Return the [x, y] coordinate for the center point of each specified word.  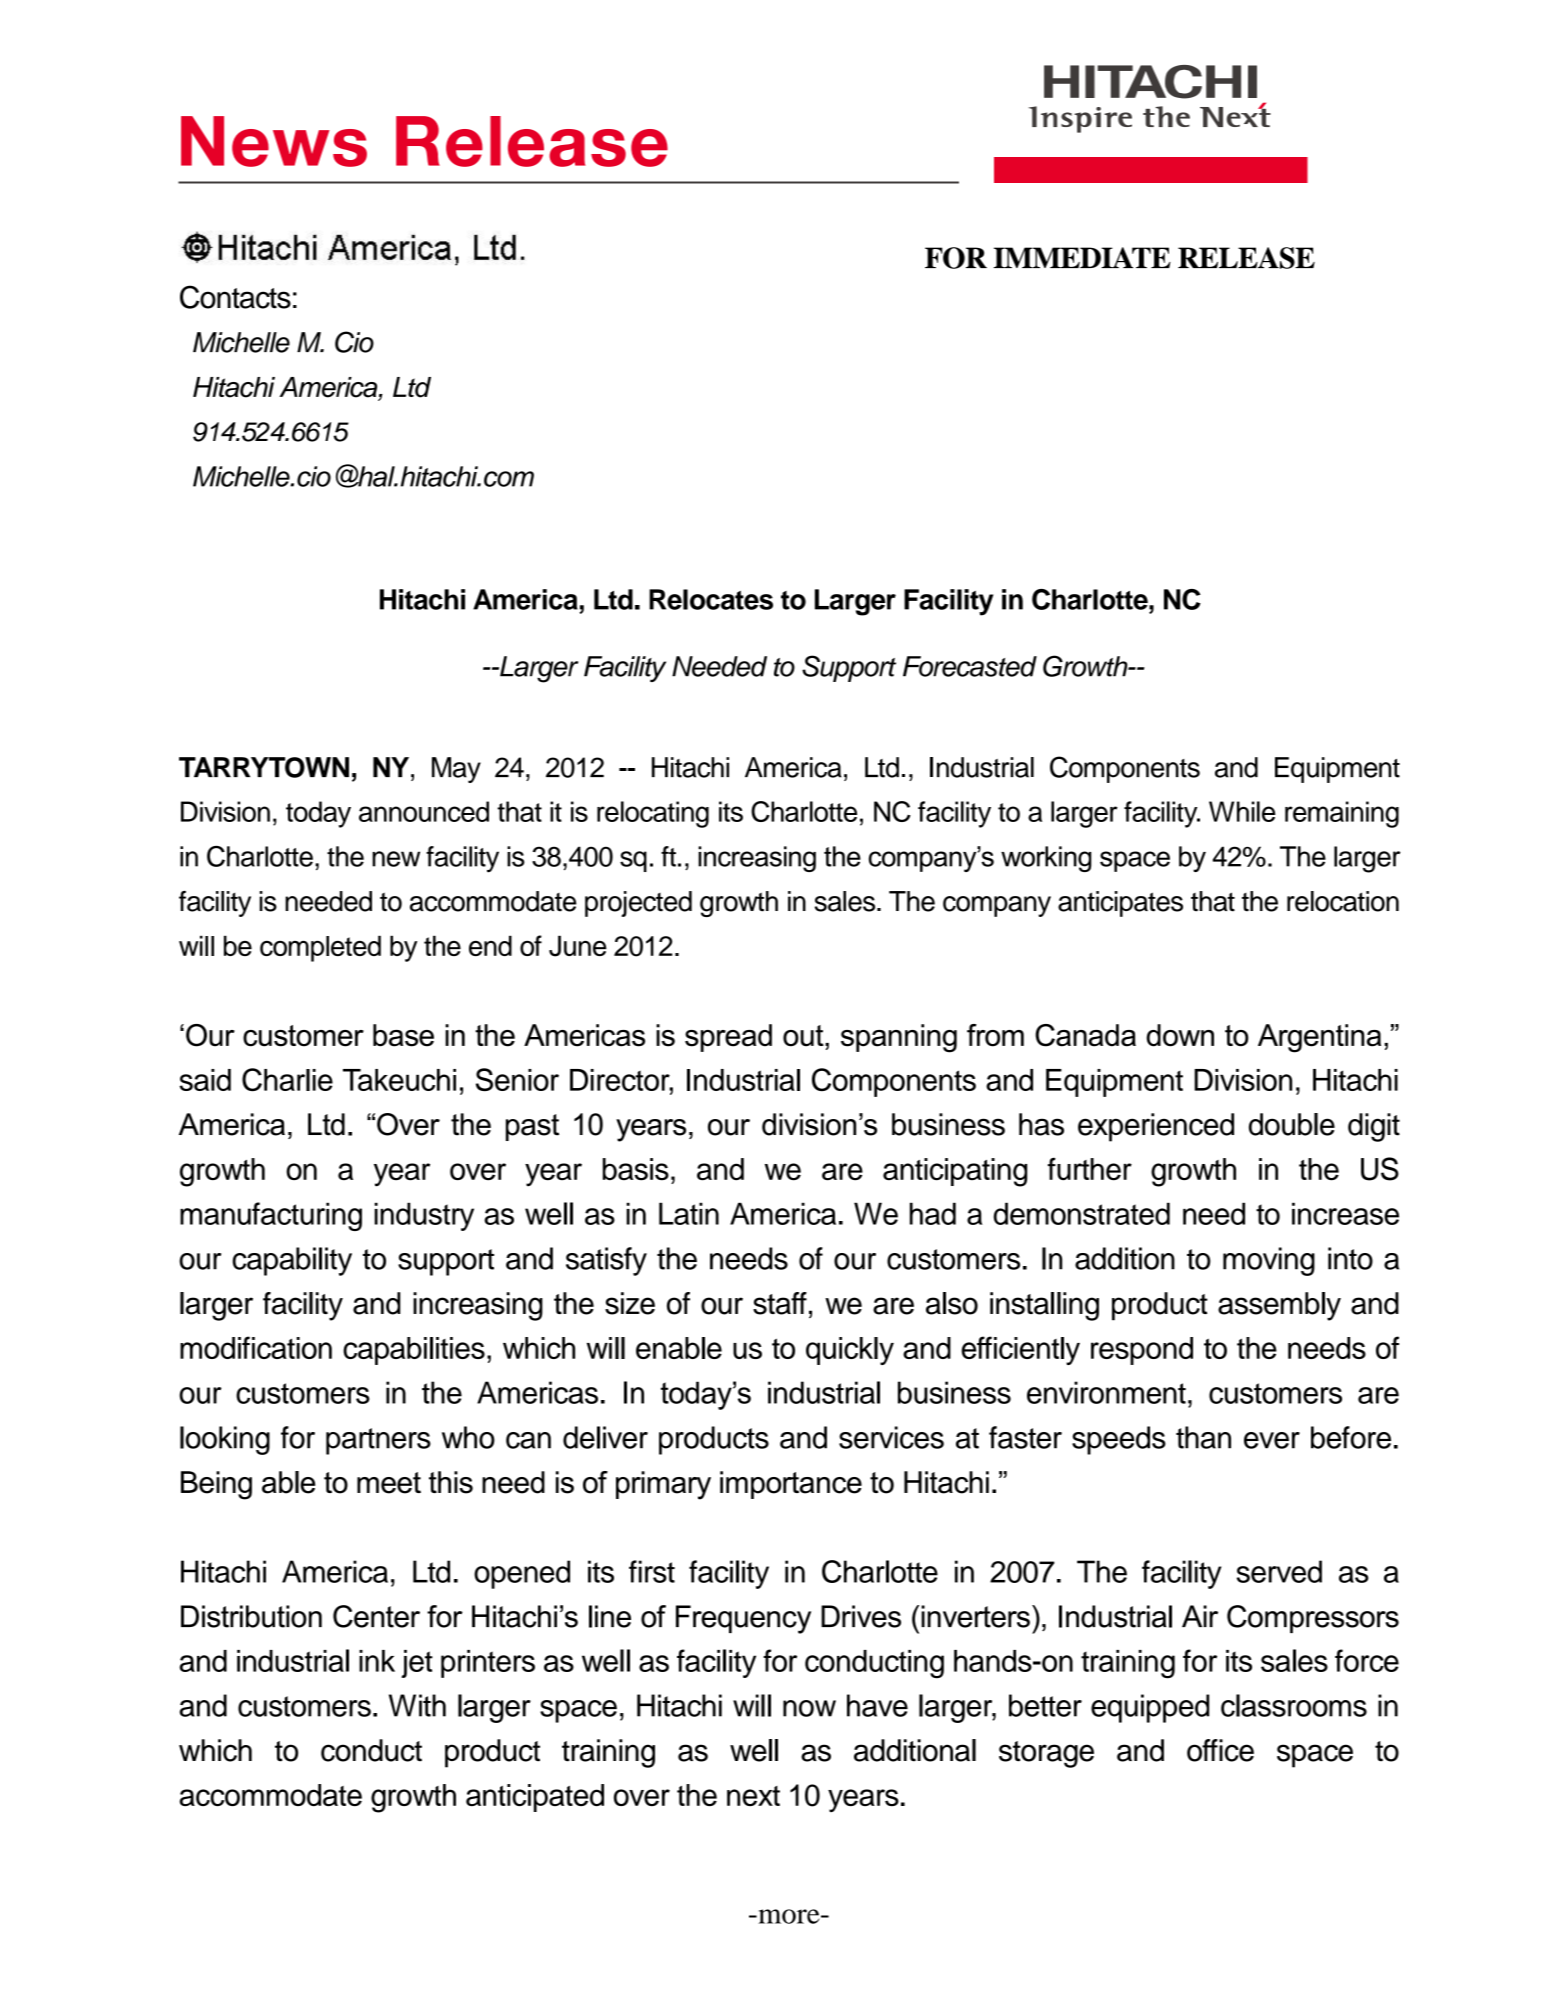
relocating [653, 814]
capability [292, 1261]
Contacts [235, 297]
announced [424, 811]
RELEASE [1246, 258]
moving [1269, 1261]
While [1242, 811]
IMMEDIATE [1082, 257]
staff [780, 1303]
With [417, 1705]
